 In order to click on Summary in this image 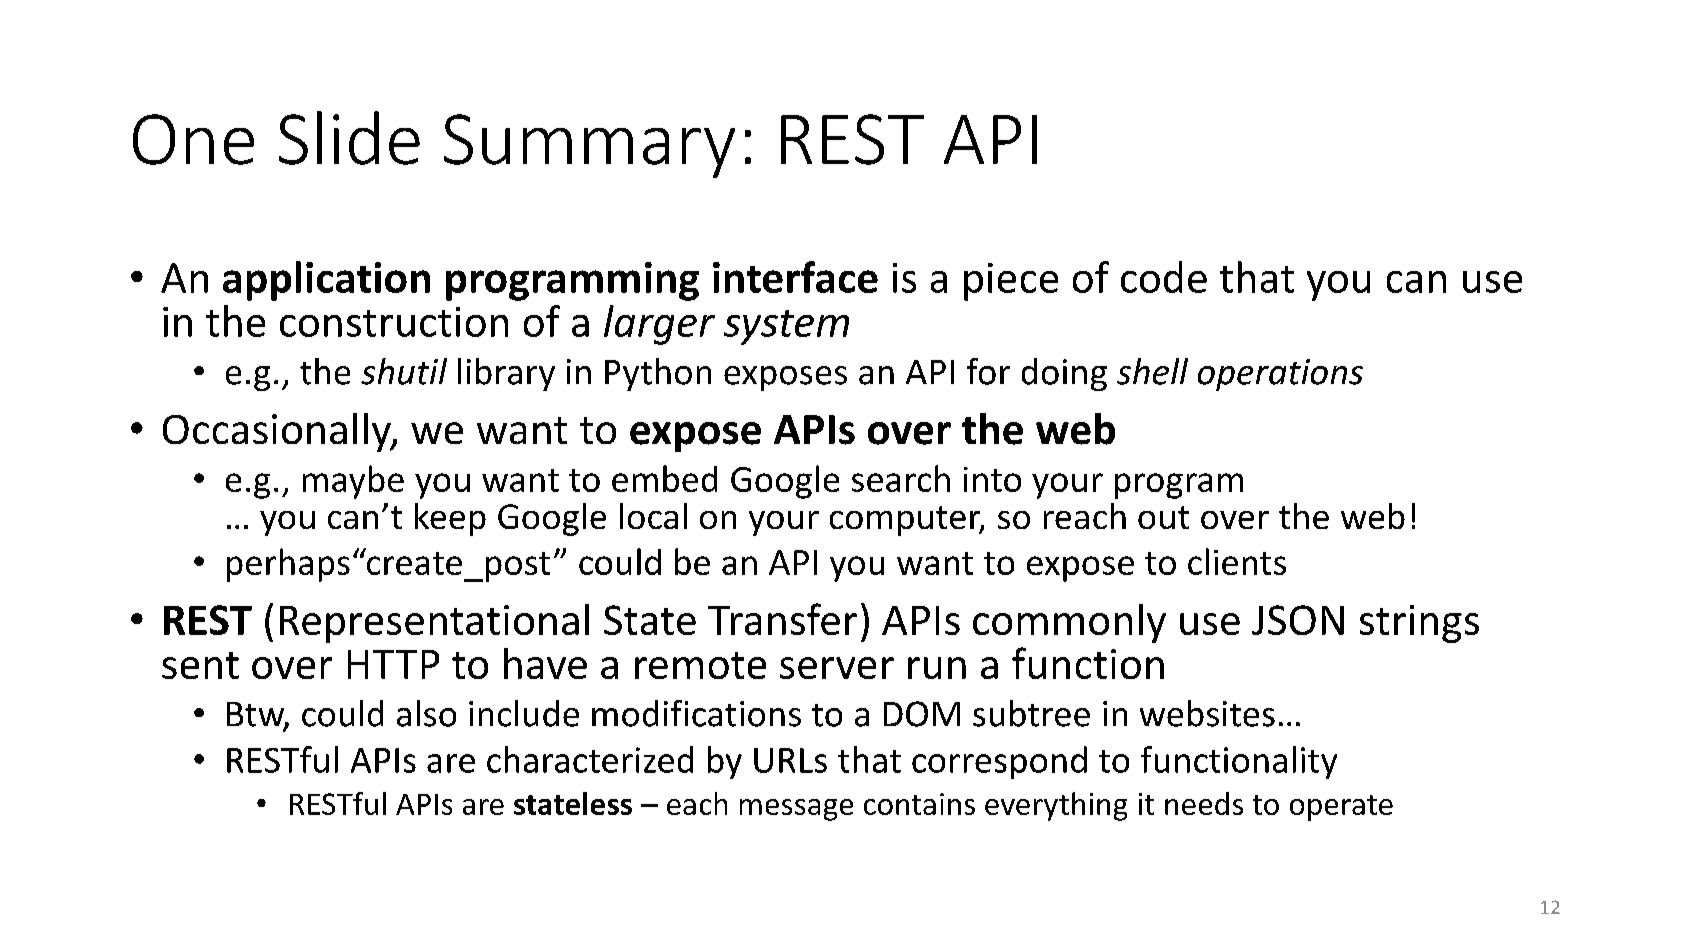, I will do `click(589, 146)`.
